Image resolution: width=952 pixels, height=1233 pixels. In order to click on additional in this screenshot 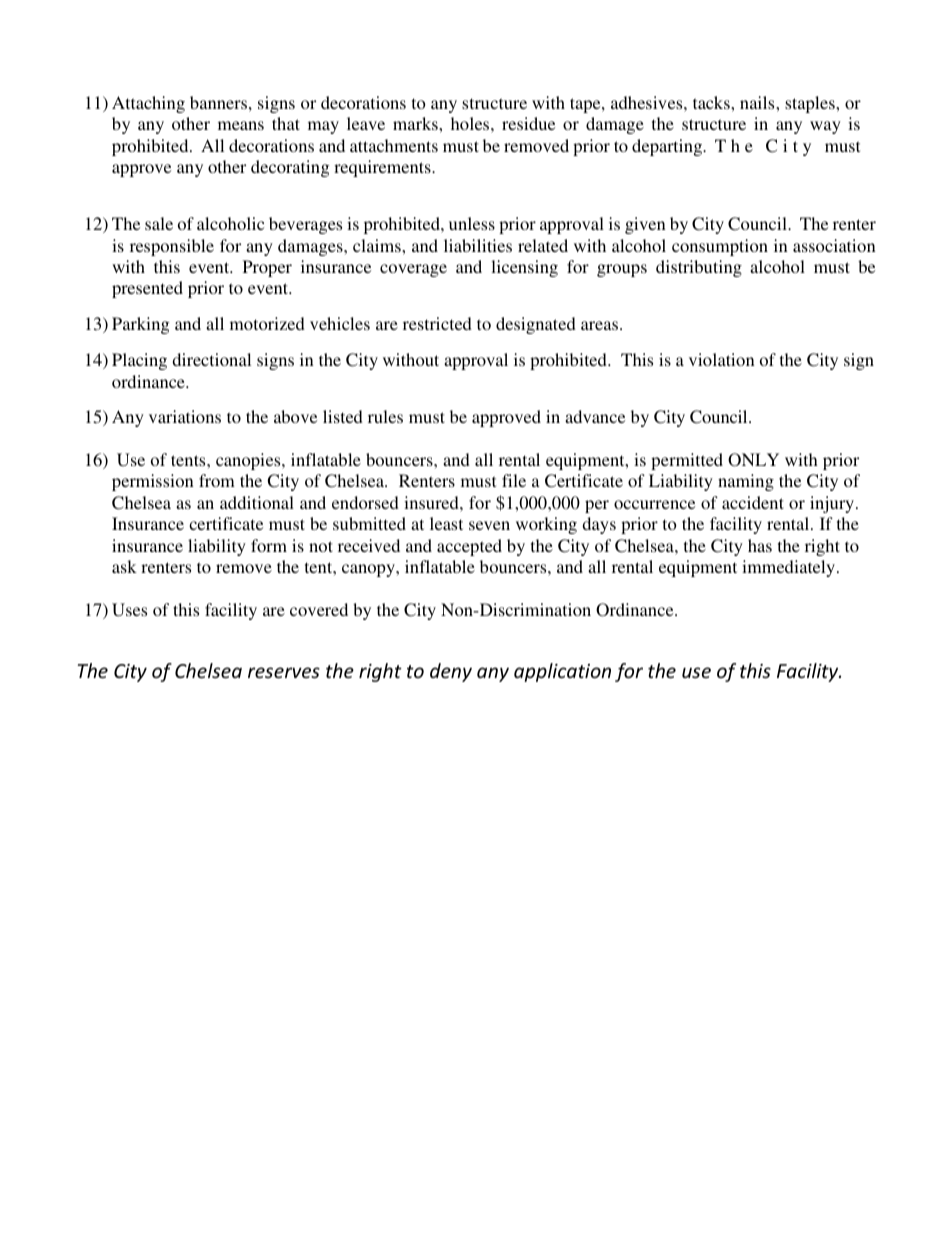, I will do `click(257, 502)`.
